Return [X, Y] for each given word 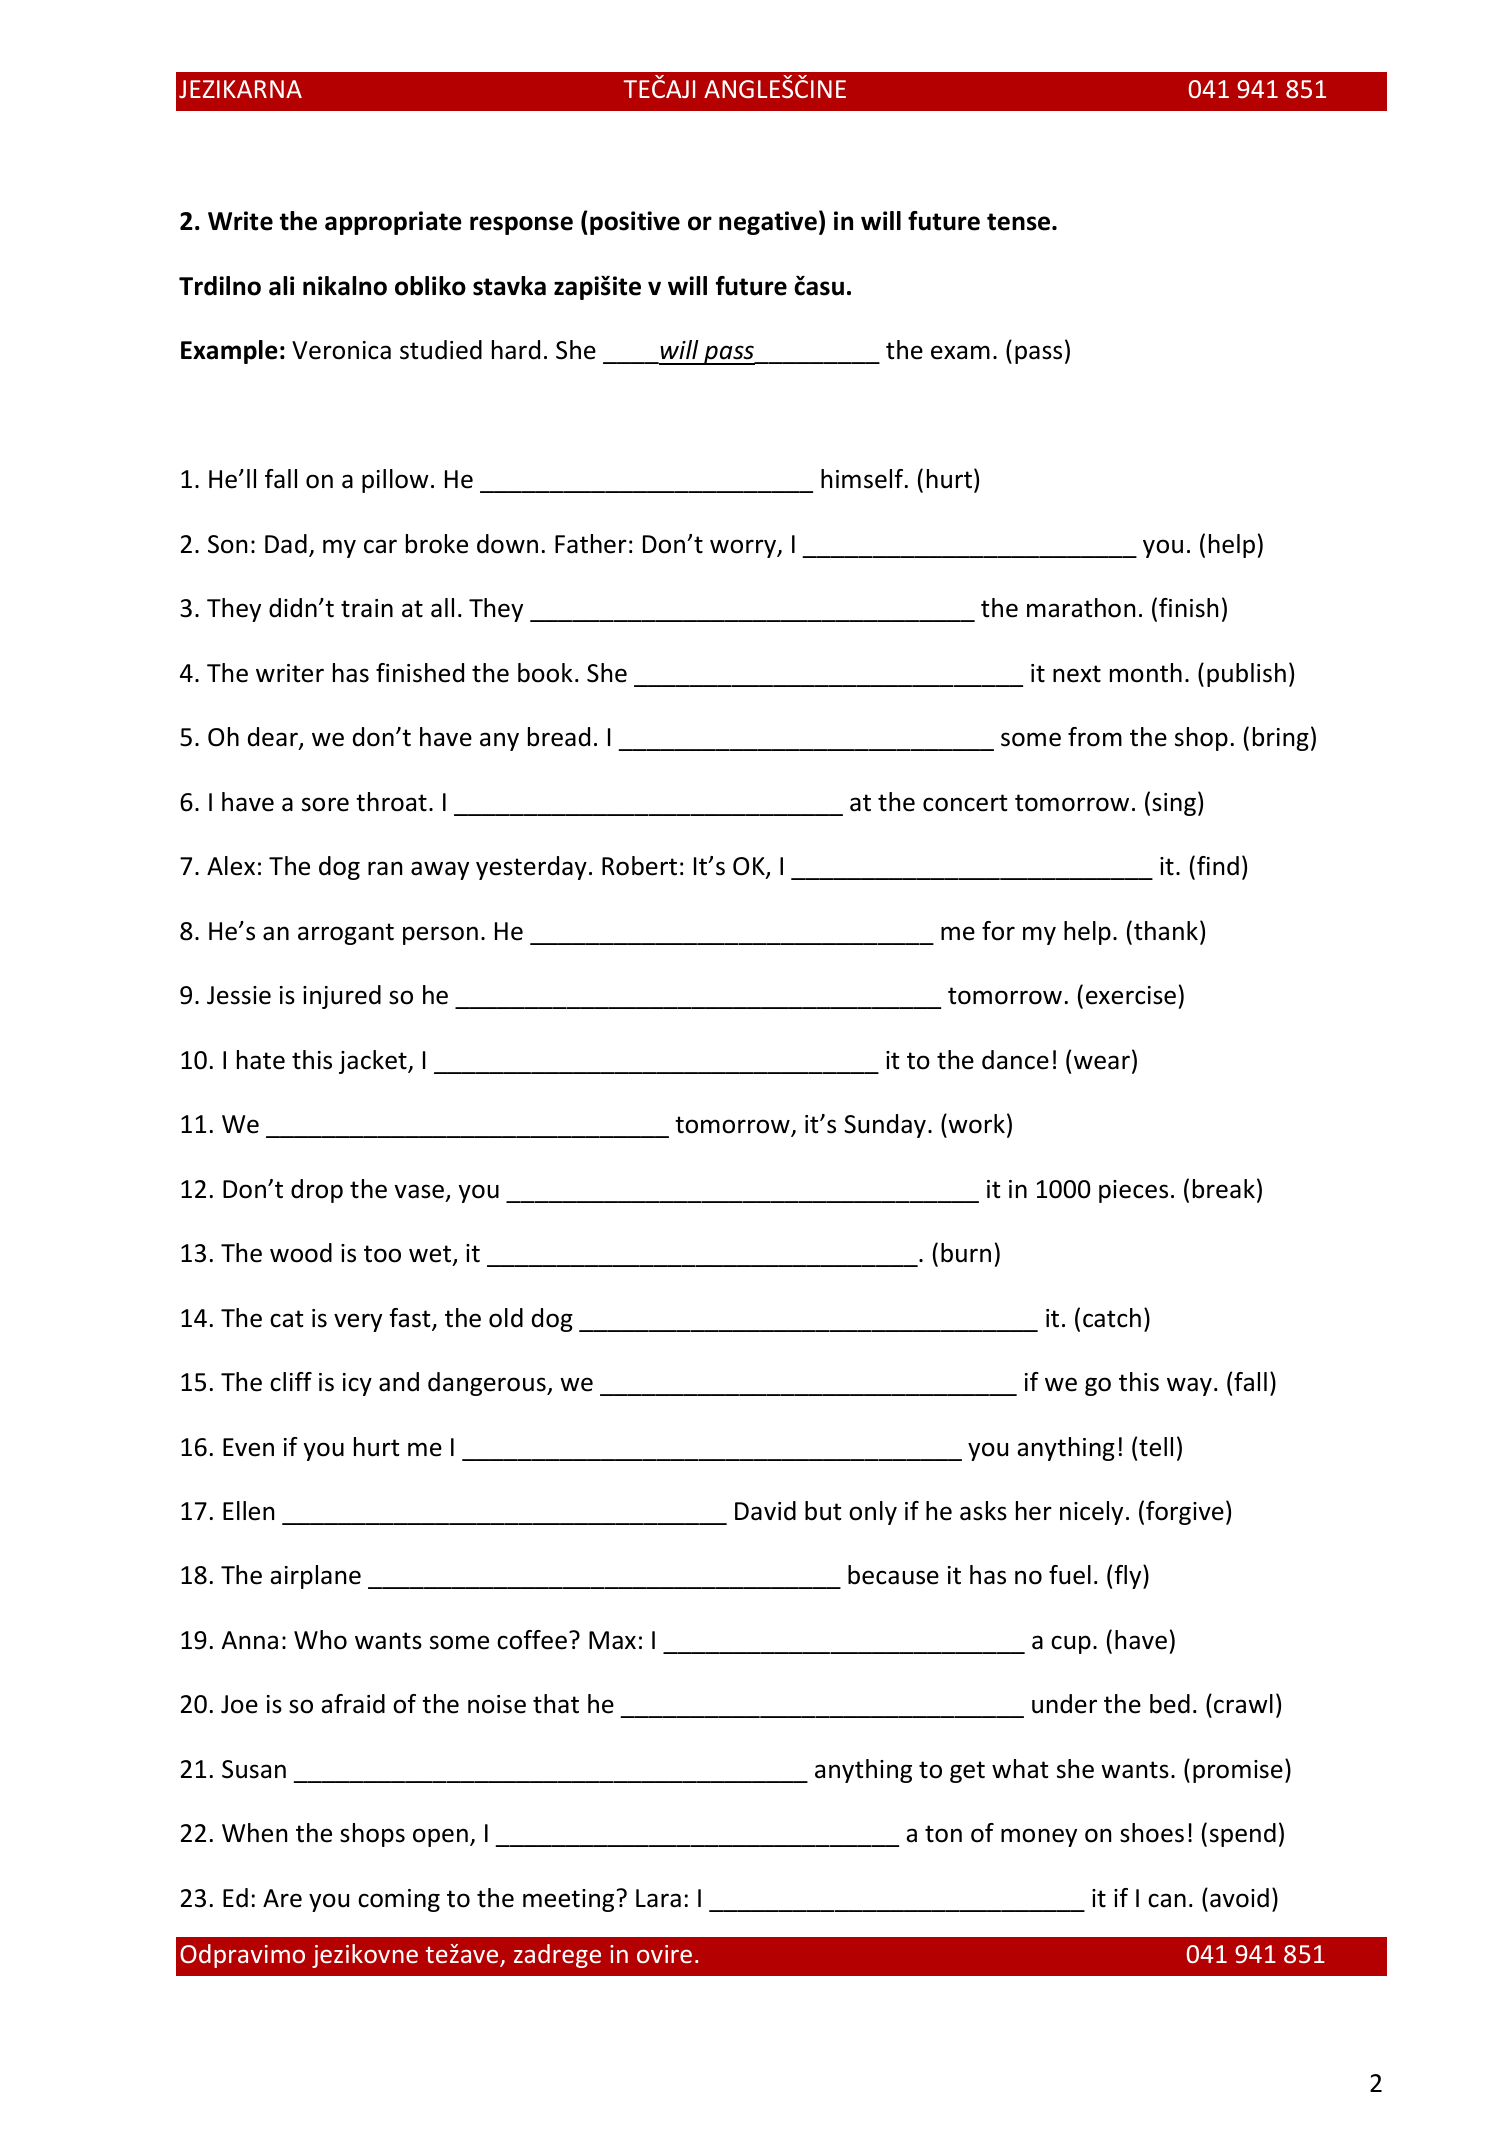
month [1146, 673]
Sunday [885, 1126]
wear [1102, 1062]
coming [399, 1900]
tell [1156, 1447]
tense [1020, 222]
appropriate [393, 223]
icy [357, 1384]
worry [744, 548]
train [367, 608]
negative [768, 223]
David [765, 1511]
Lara [658, 1898]
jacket [374, 1062]
